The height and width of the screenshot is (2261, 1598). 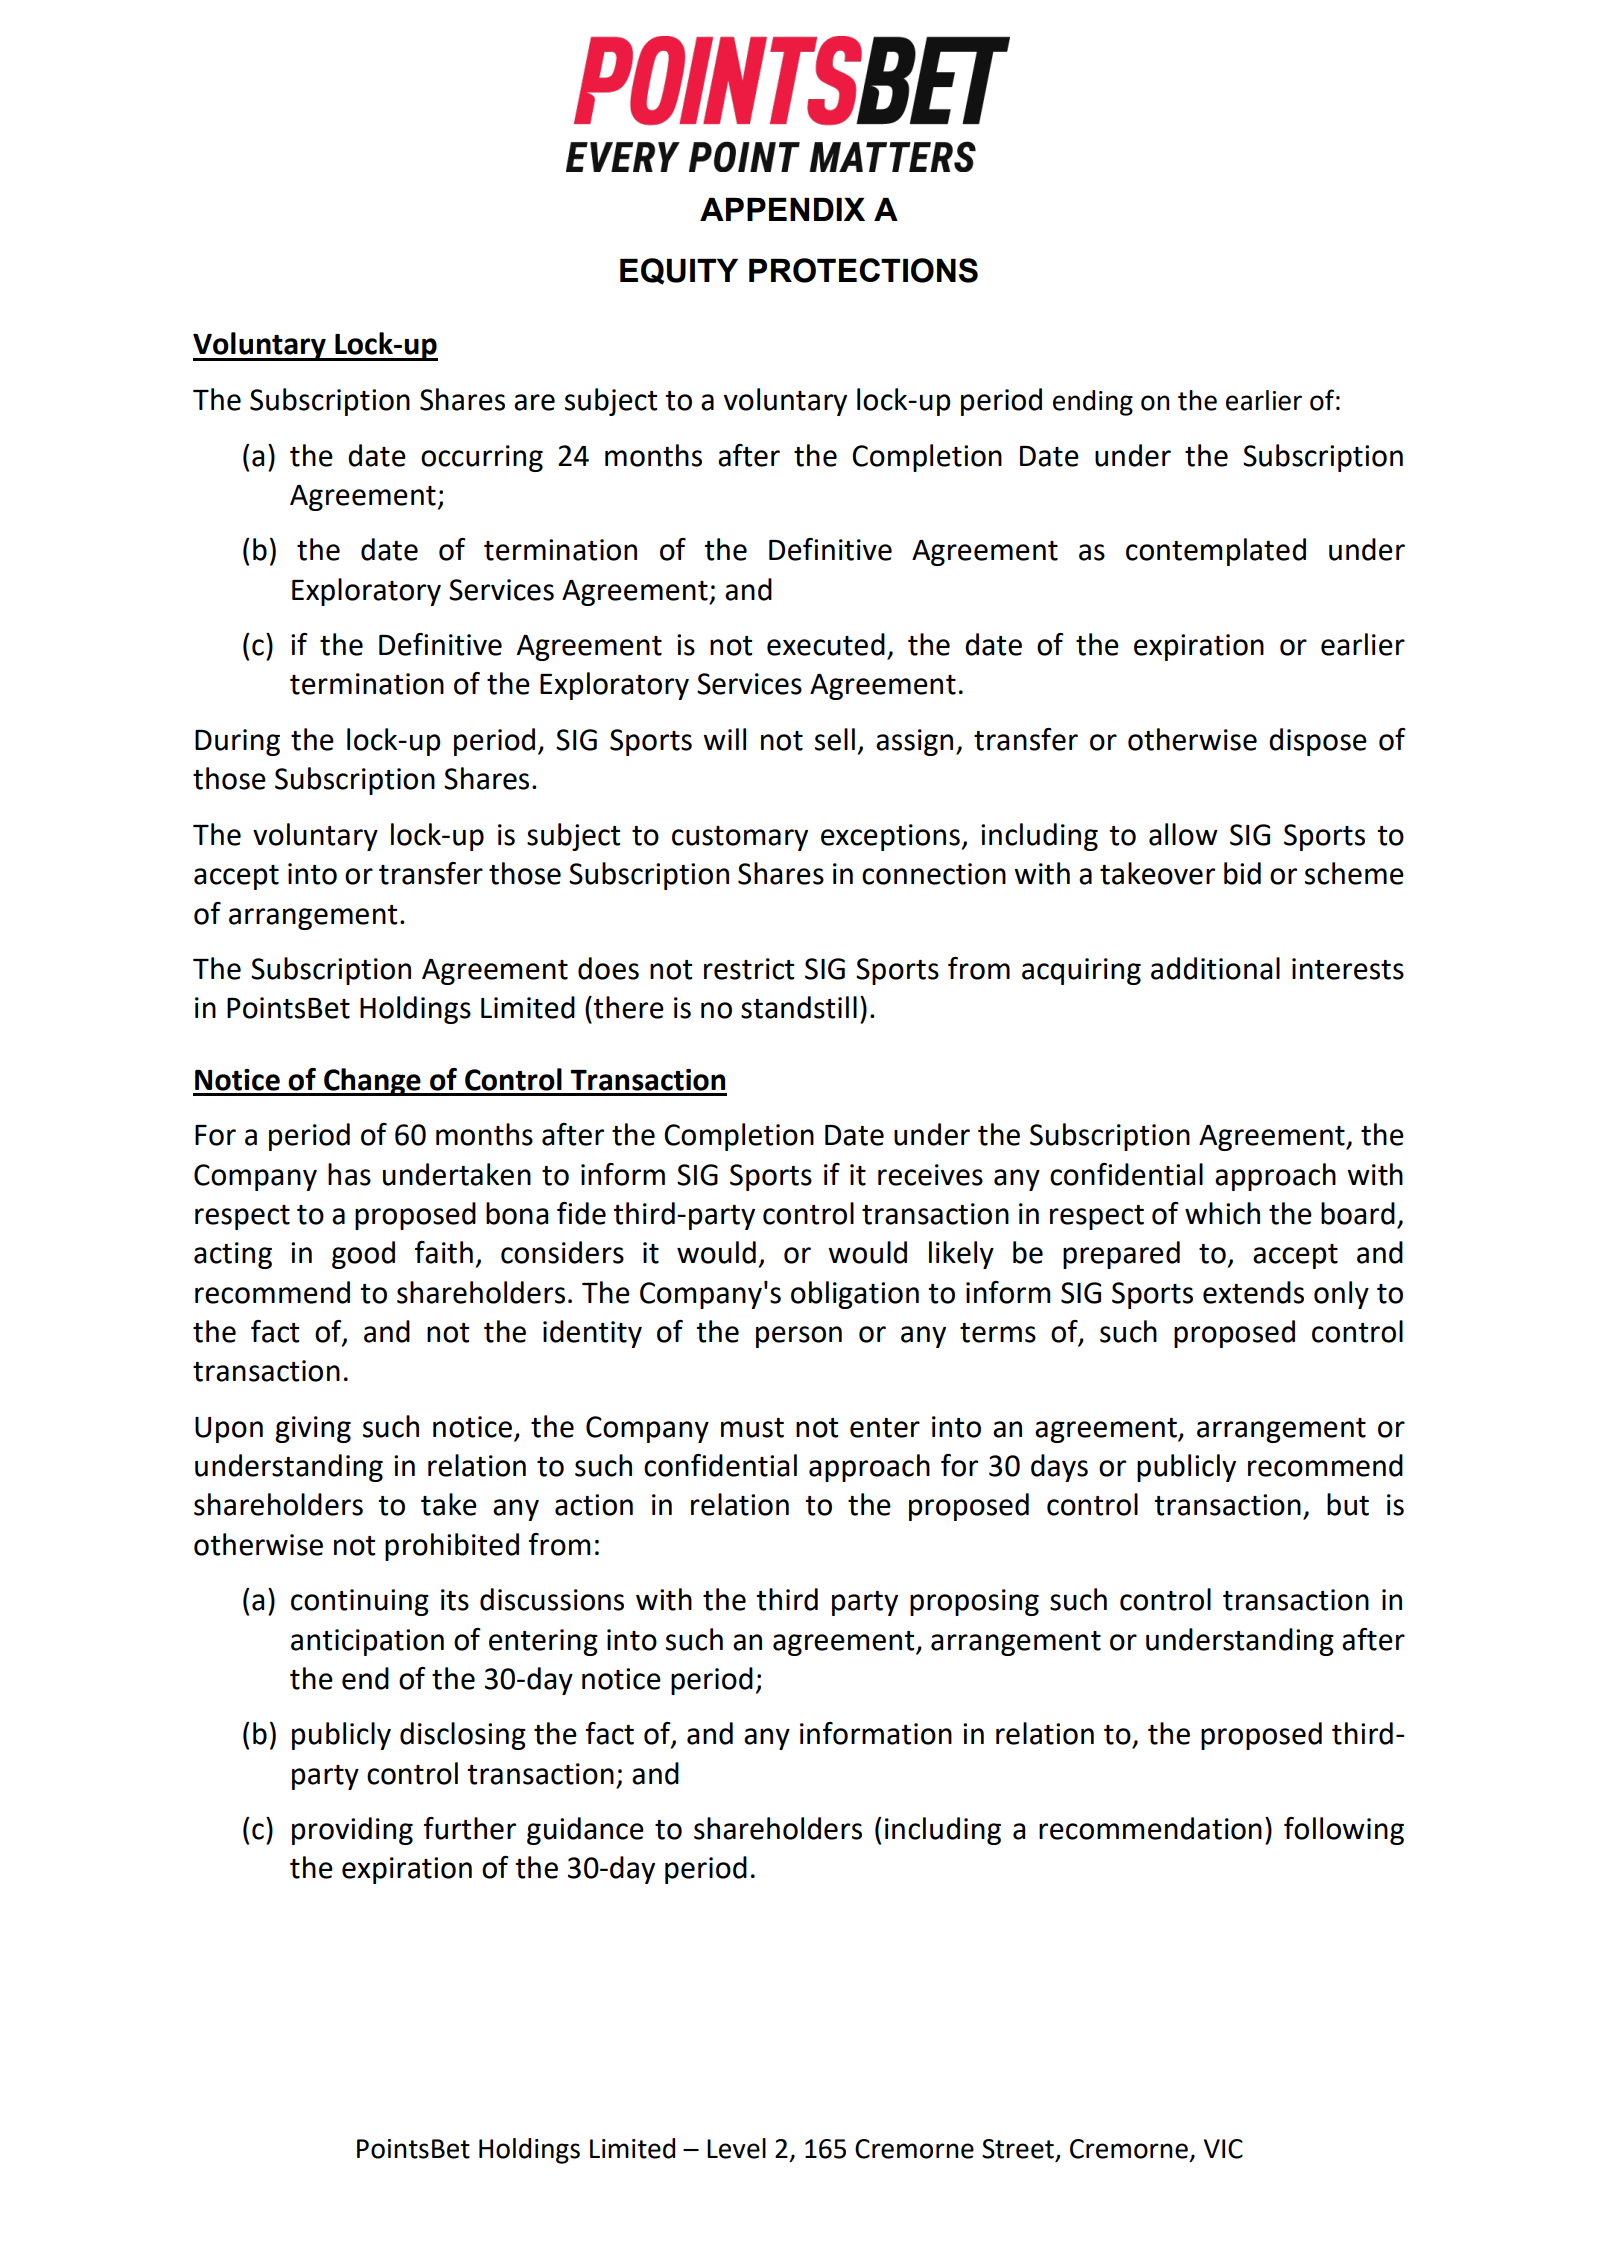 I want to click on ending, so click(x=1093, y=403).
